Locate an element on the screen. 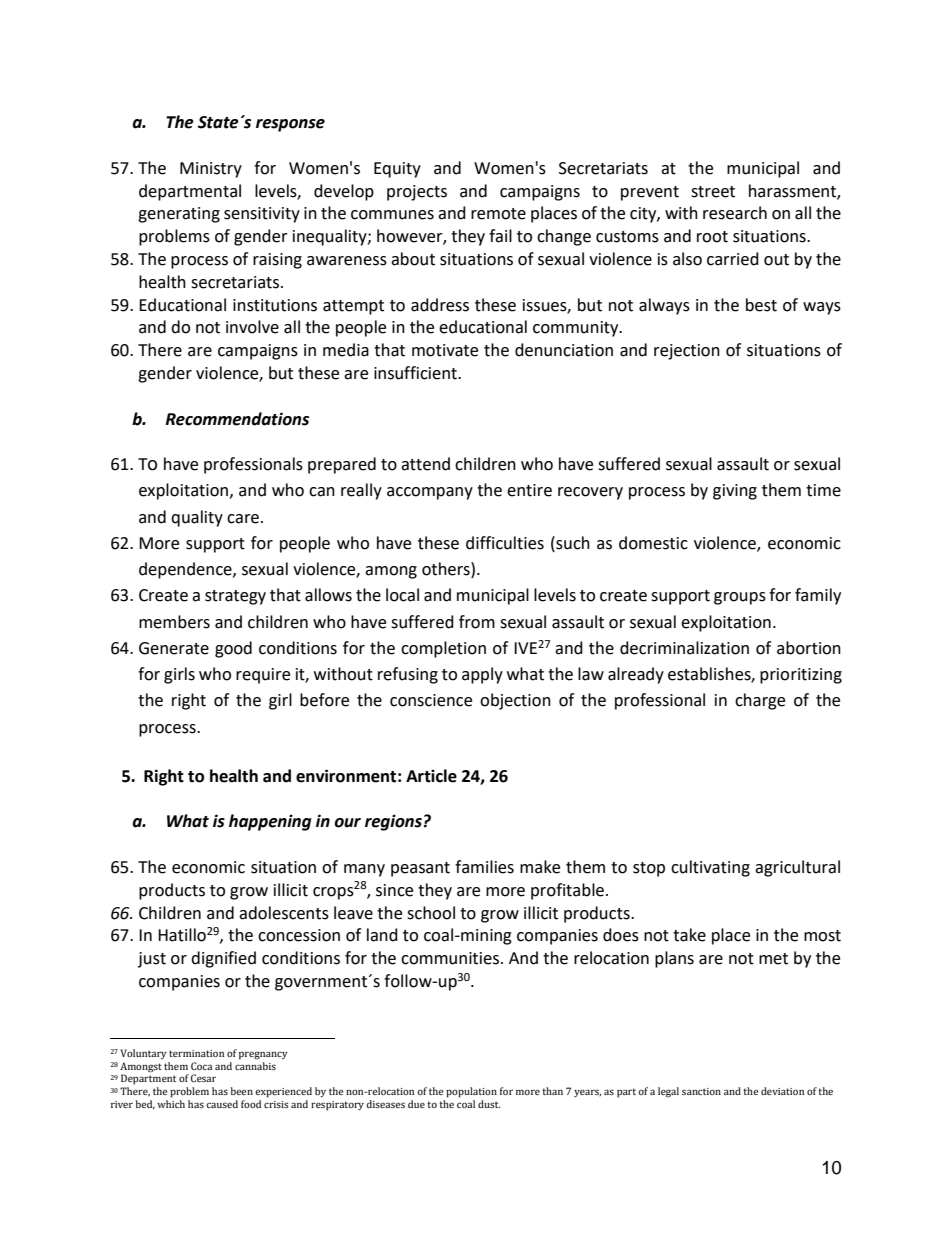 Image resolution: width=952 pixels, height=1233 pixels. groups is located at coordinates (740, 598).
